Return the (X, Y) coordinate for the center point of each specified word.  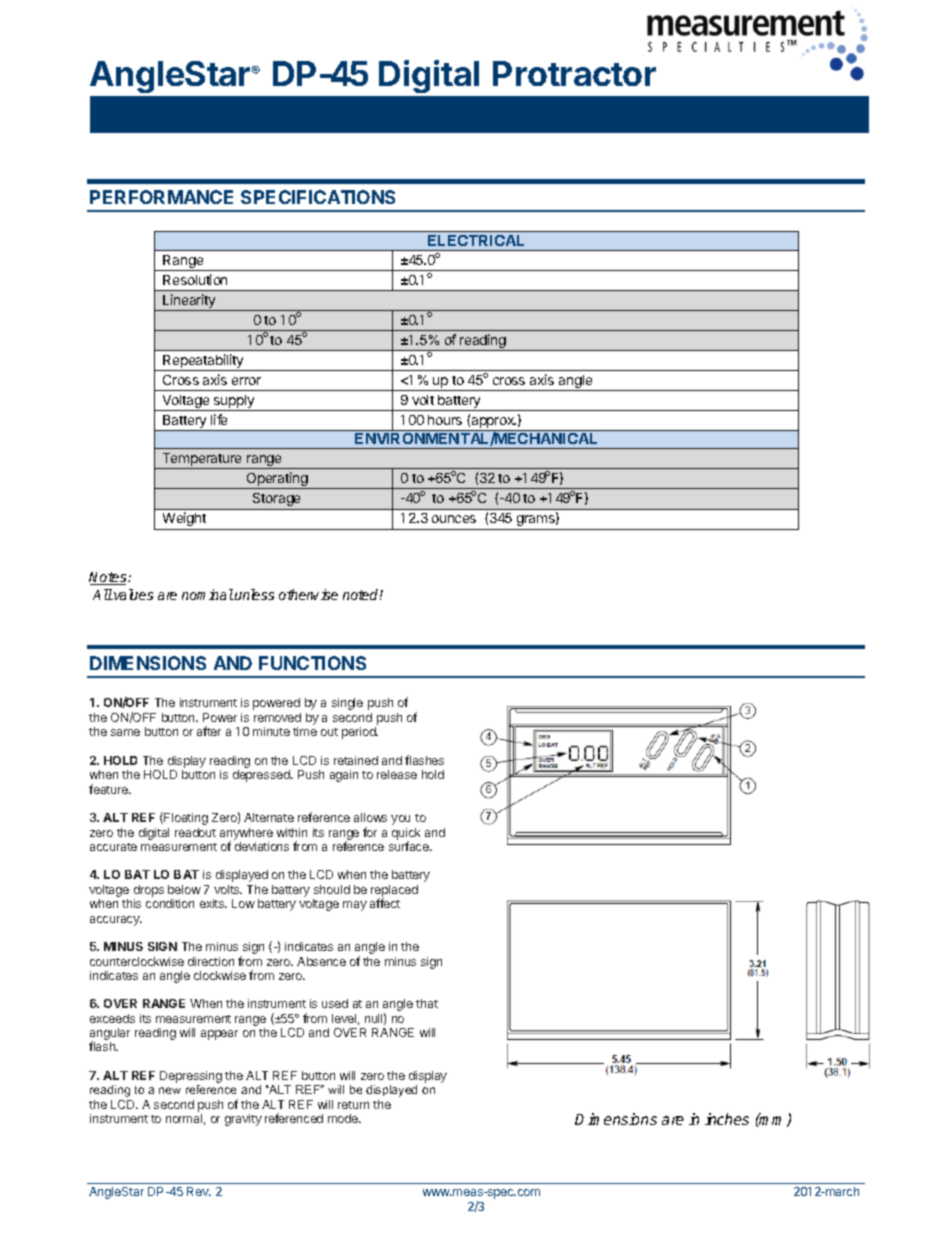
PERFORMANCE (161, 197)
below (184, 889)
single (347, 704)
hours (445, 420)
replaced (394, 892)
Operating (277, 480)
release (397, 774)
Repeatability (203, 362)
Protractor (574, 73)
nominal (208, 594)
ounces (454, 519)
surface (410, 846)
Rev (199, 1191)
